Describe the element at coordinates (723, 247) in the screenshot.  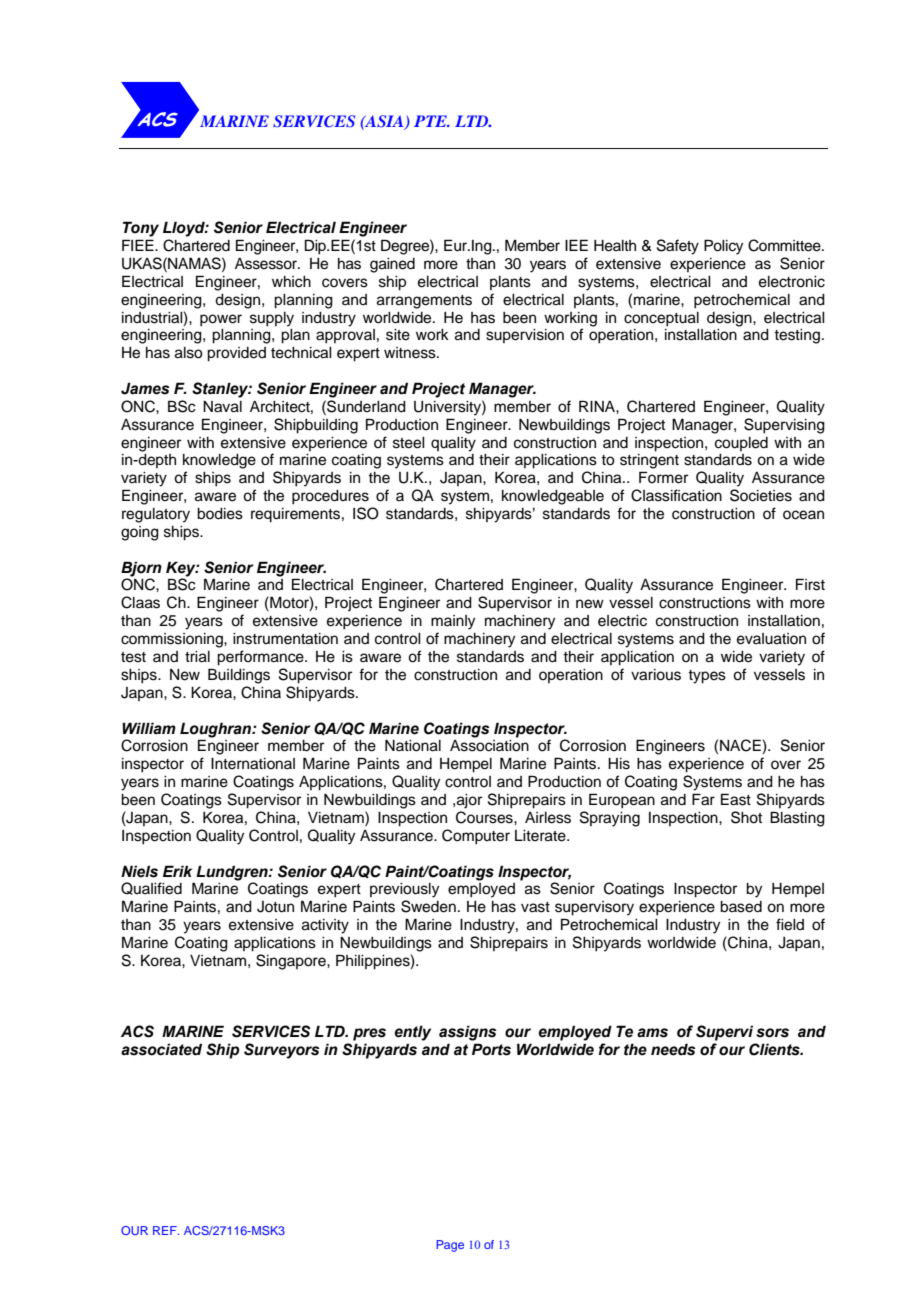
I see `Policy` at that location.
